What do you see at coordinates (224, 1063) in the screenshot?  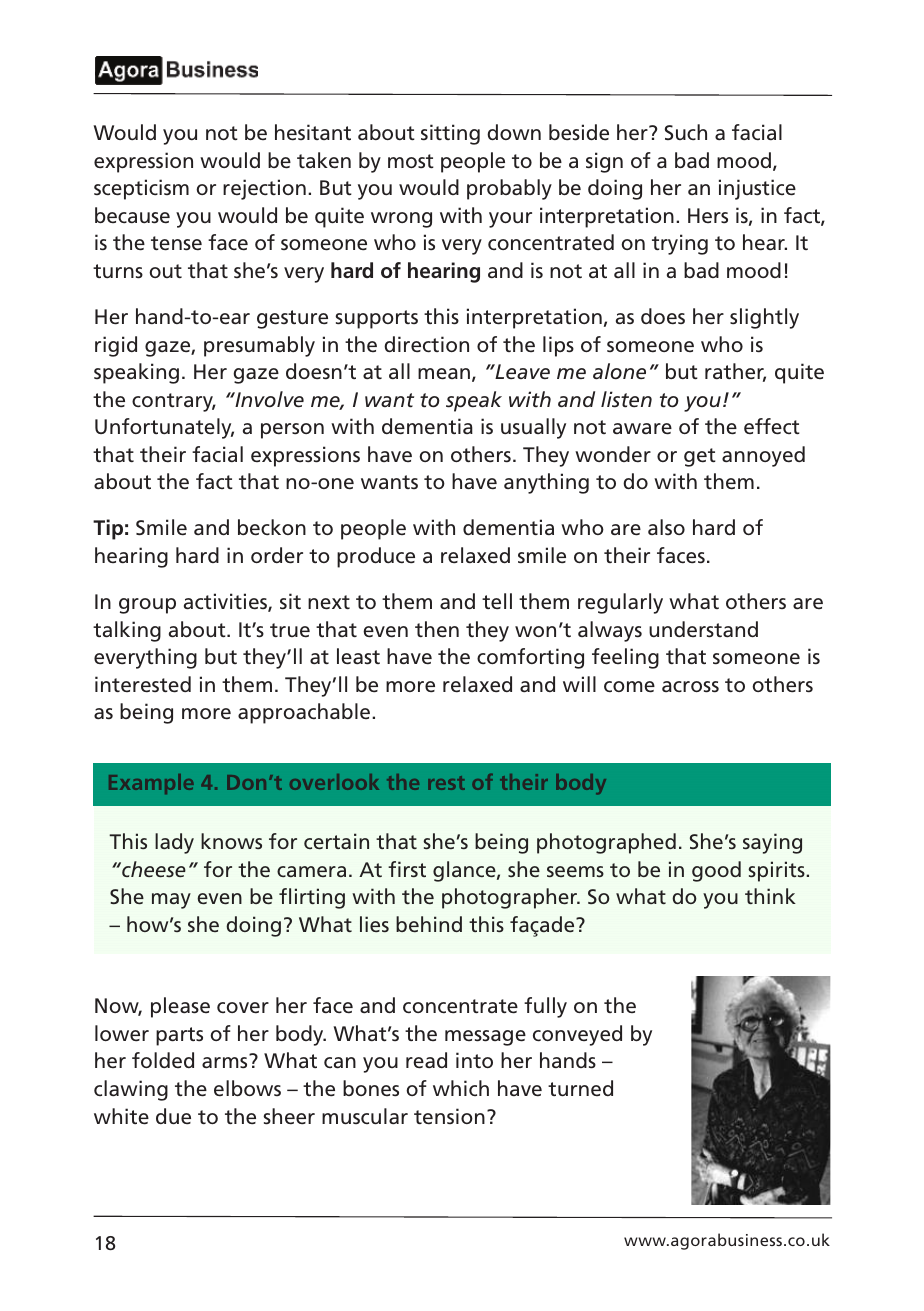 I see `arms` at bounding box center [224, 1063].
